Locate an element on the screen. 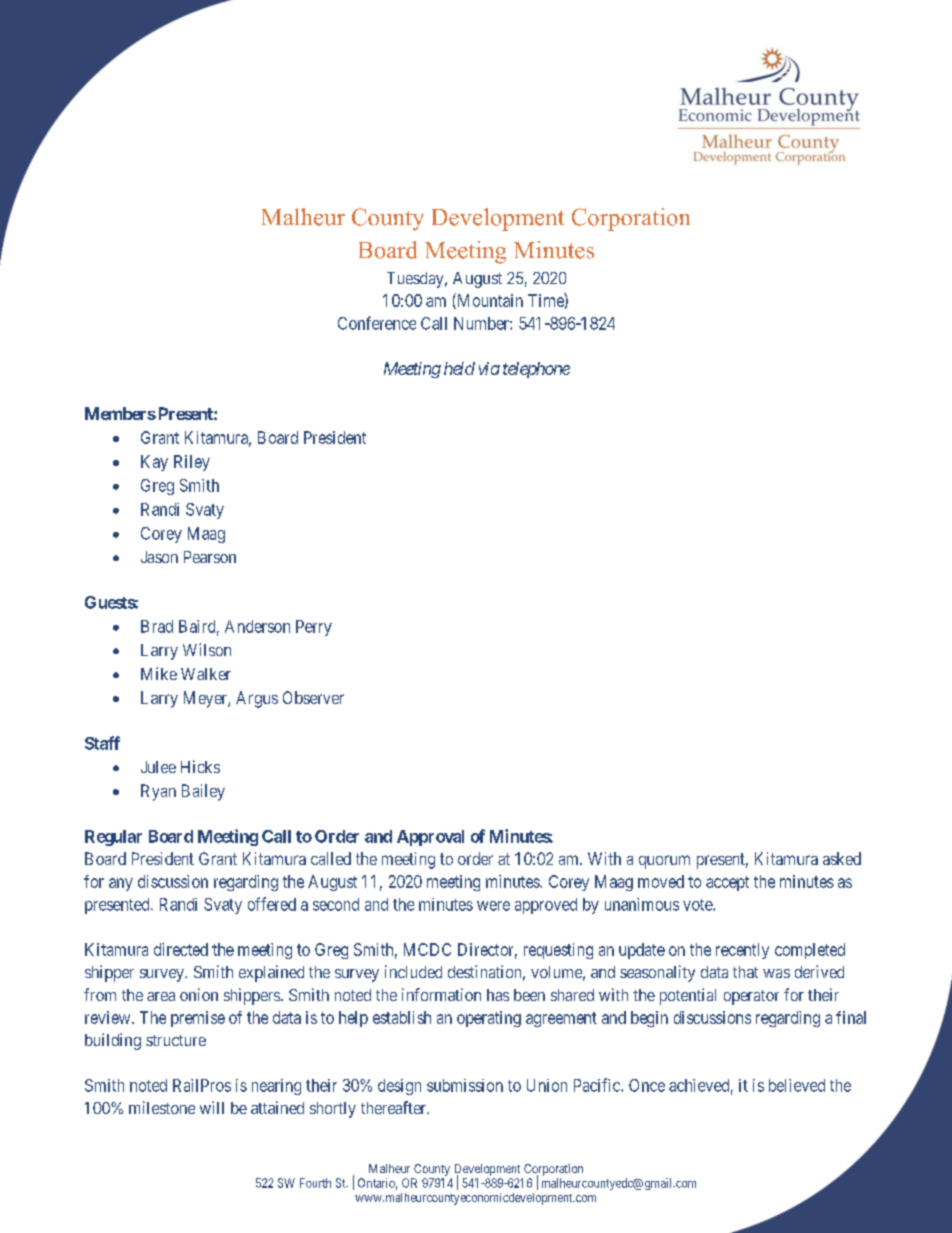 This screenshot has height=1233, width=952. asked is located at coordinates (842, 858).
